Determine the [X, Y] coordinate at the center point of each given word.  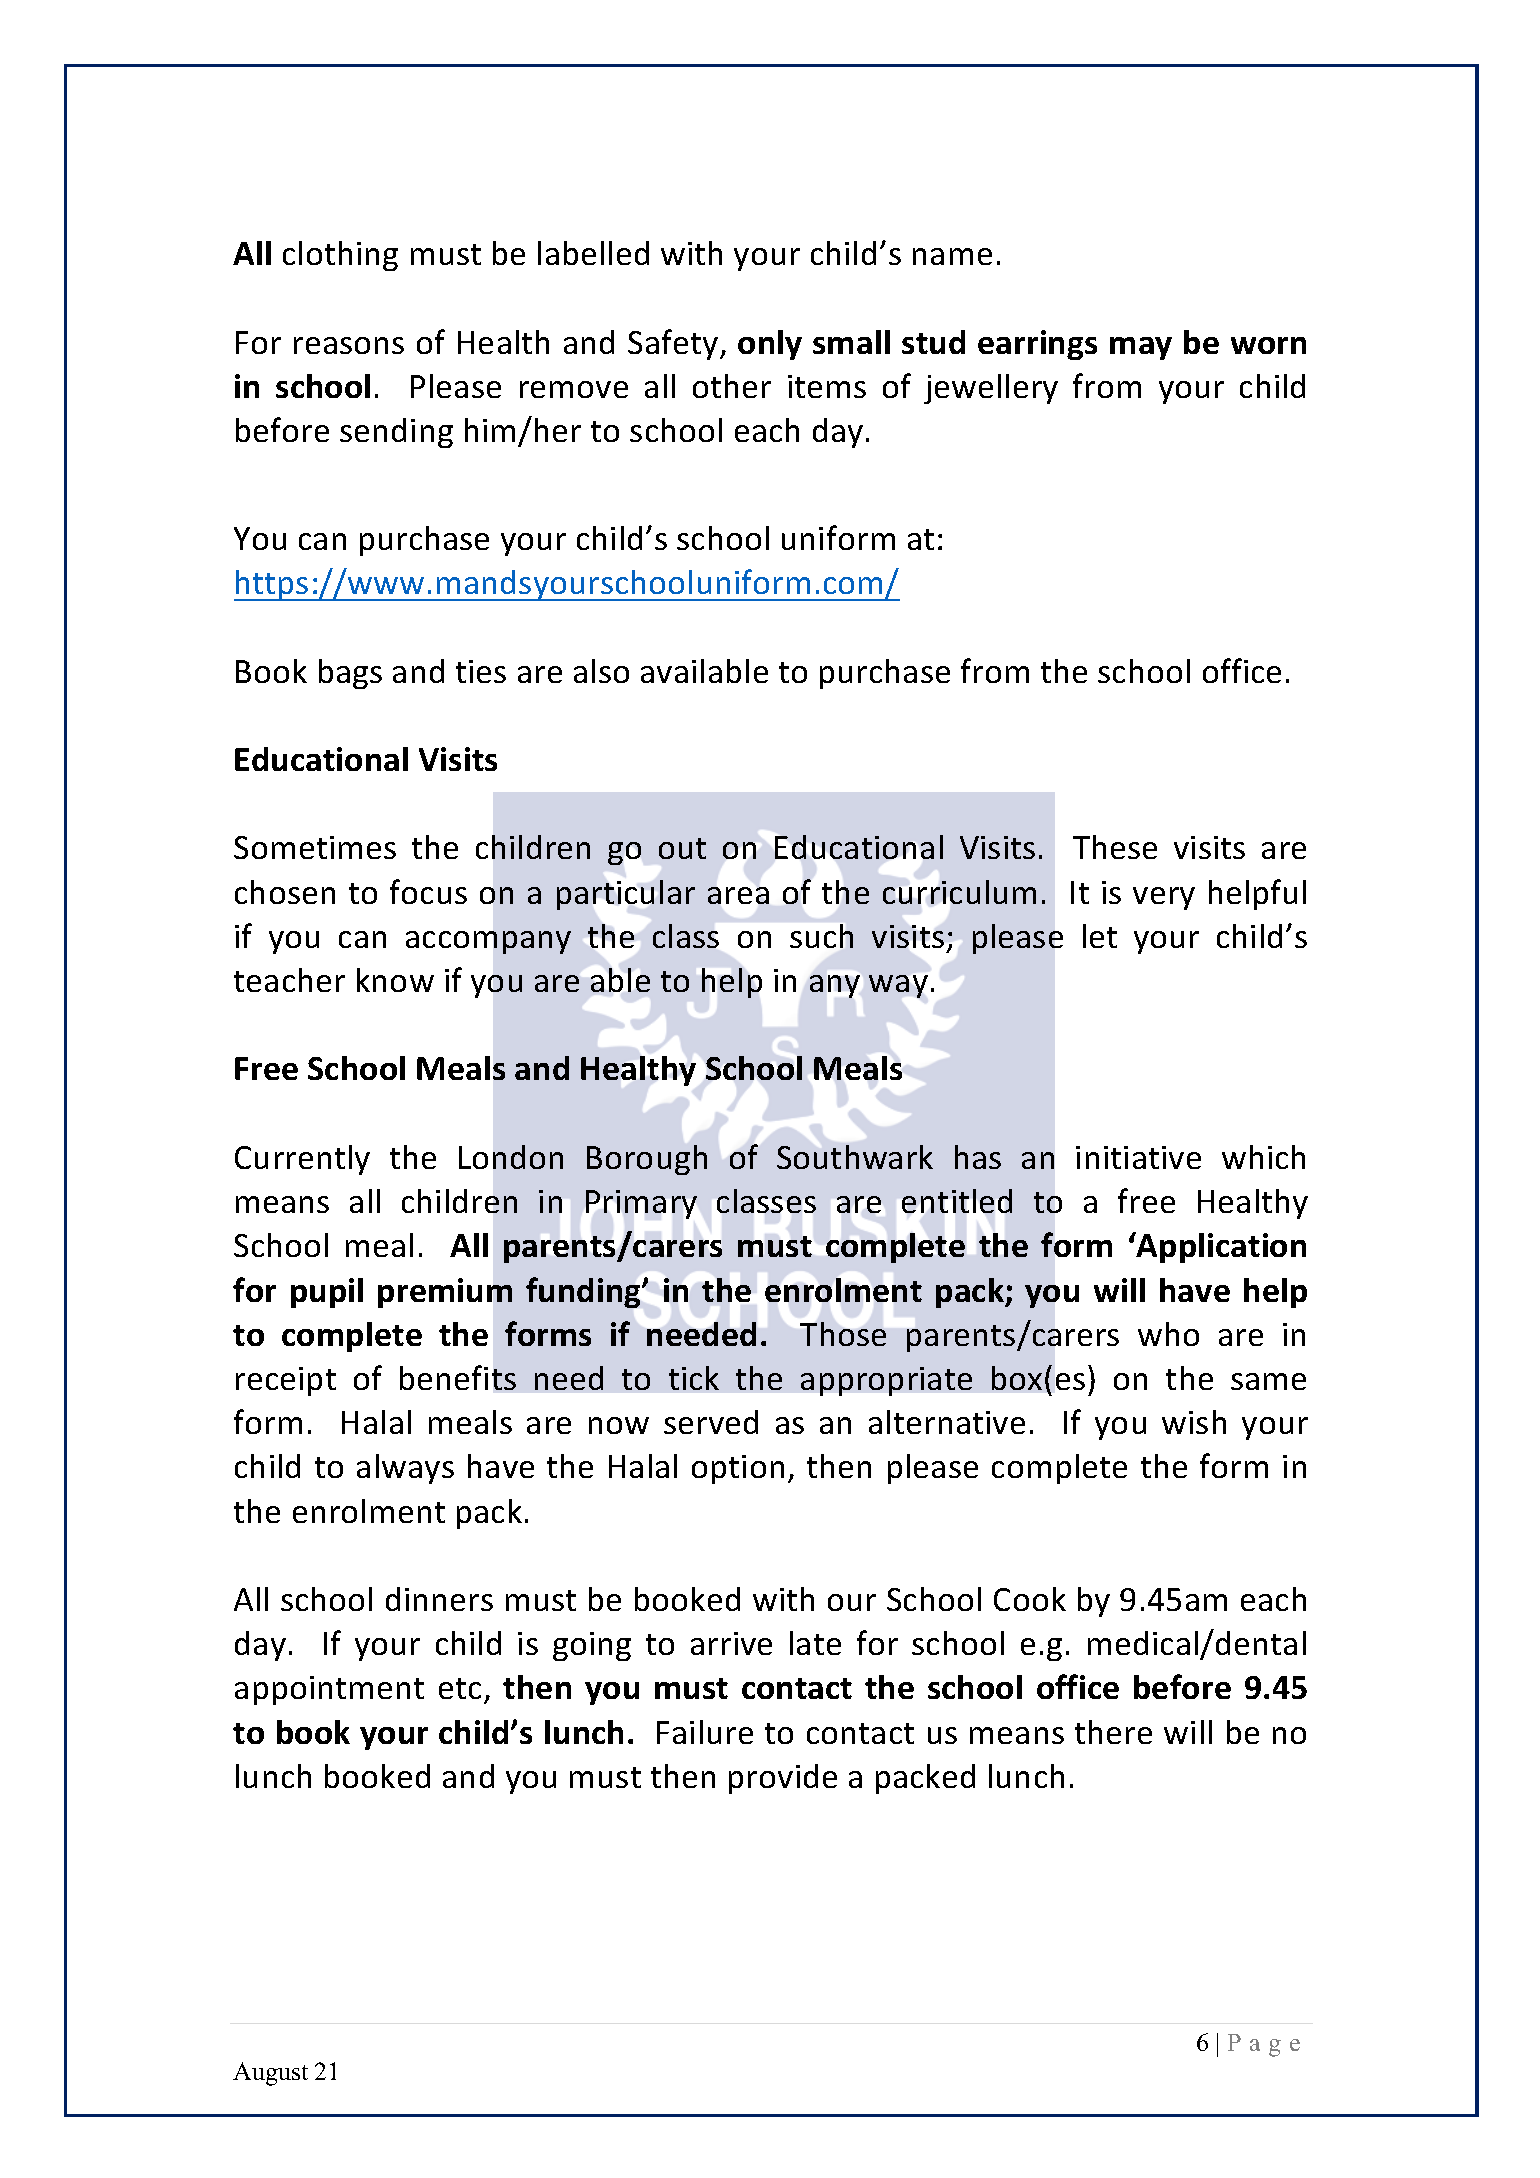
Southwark [855, 1157]
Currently [302, 1160]
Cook [1030, 1599]
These [1115, 847]
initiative [1138, 1157]
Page [1264, 2045]
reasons [349, 345]
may [1141, 348]
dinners [439, 1599]
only [770, 345]
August [270, 2074]
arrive [731, 1643]
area [738, 895]
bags [350, 674]
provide [783, 1779]
